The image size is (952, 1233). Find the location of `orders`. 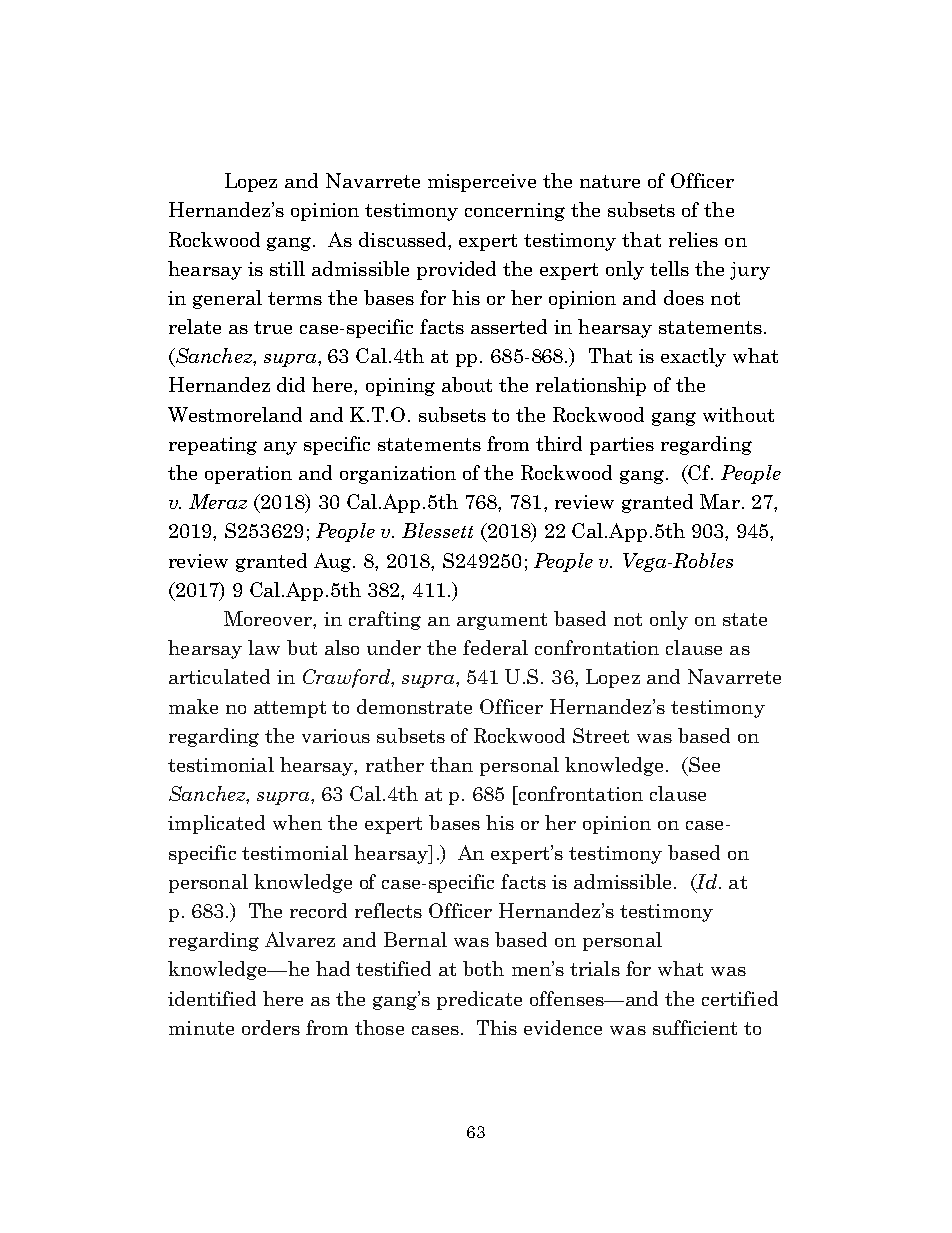

orders is located at coordinates (271, 1027).
